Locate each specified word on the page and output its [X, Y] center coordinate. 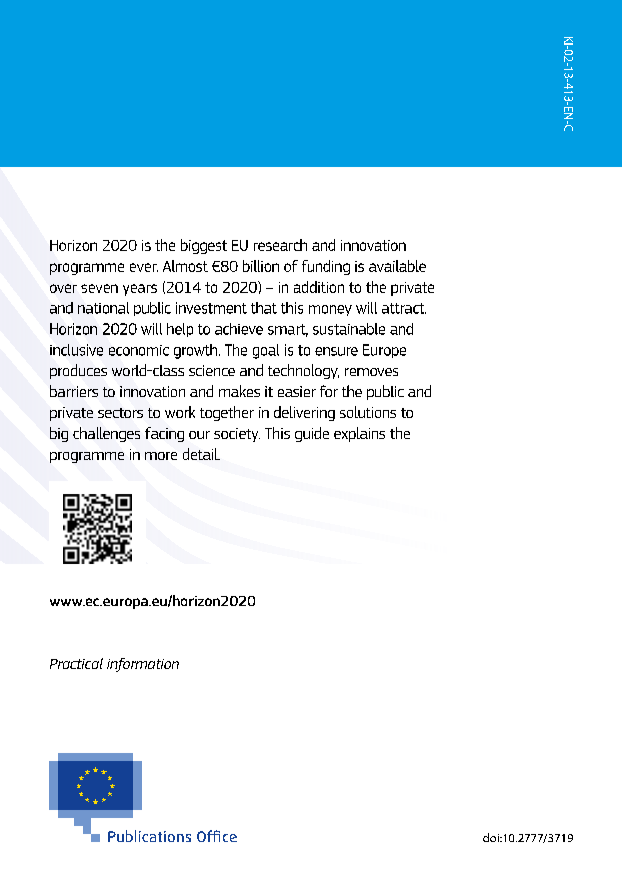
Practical [76, 663]
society [237, 435]
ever [144, 267]
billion [261, 266]
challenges [106, 434]
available [397, 266]
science [212, 370]
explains [359, 434]
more [161, 456]
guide [312, 434]
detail [201, 454]
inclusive [76, 350]
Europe [384, 351]
